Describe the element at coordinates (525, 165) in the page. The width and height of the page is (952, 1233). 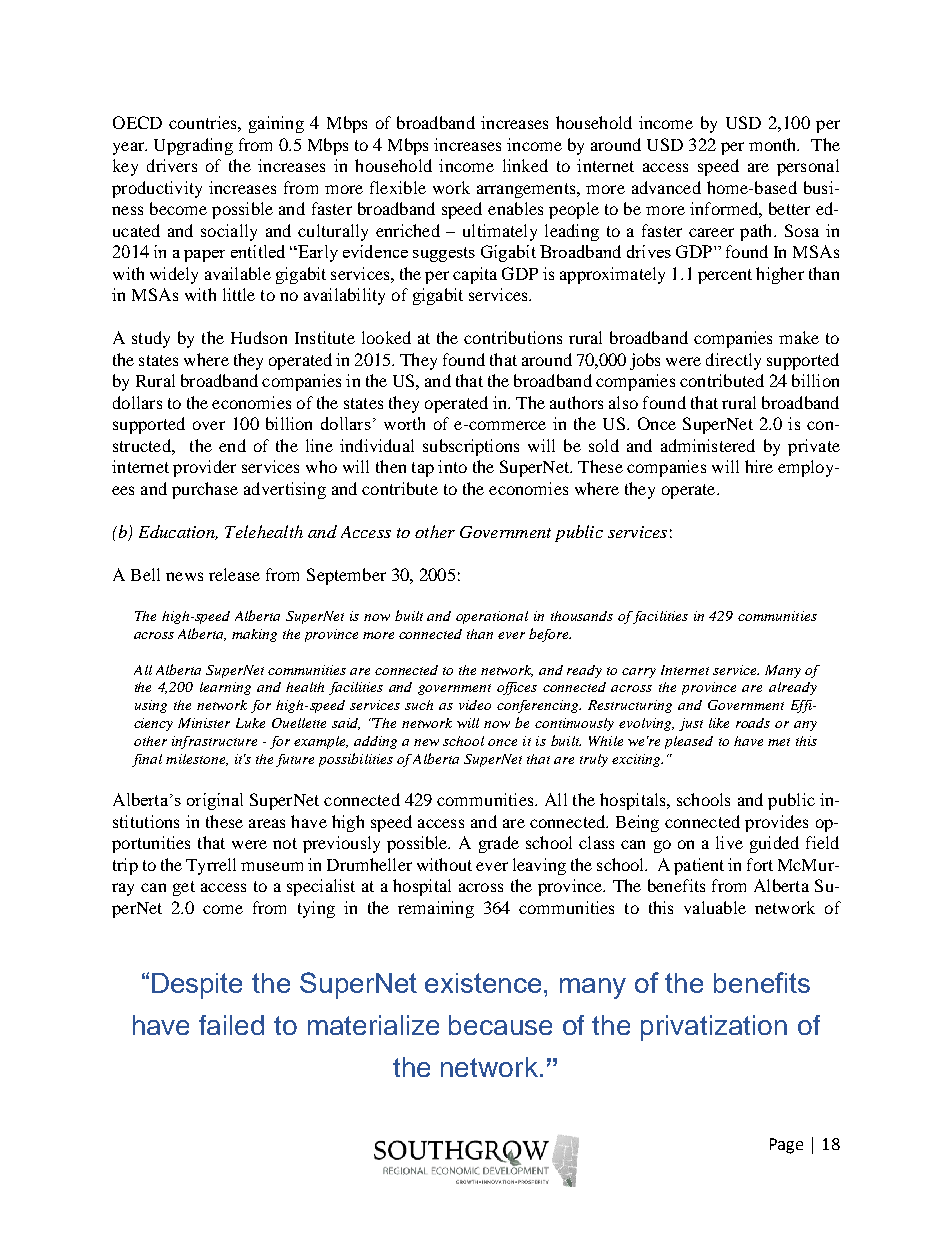
I see `linked` at that location.
